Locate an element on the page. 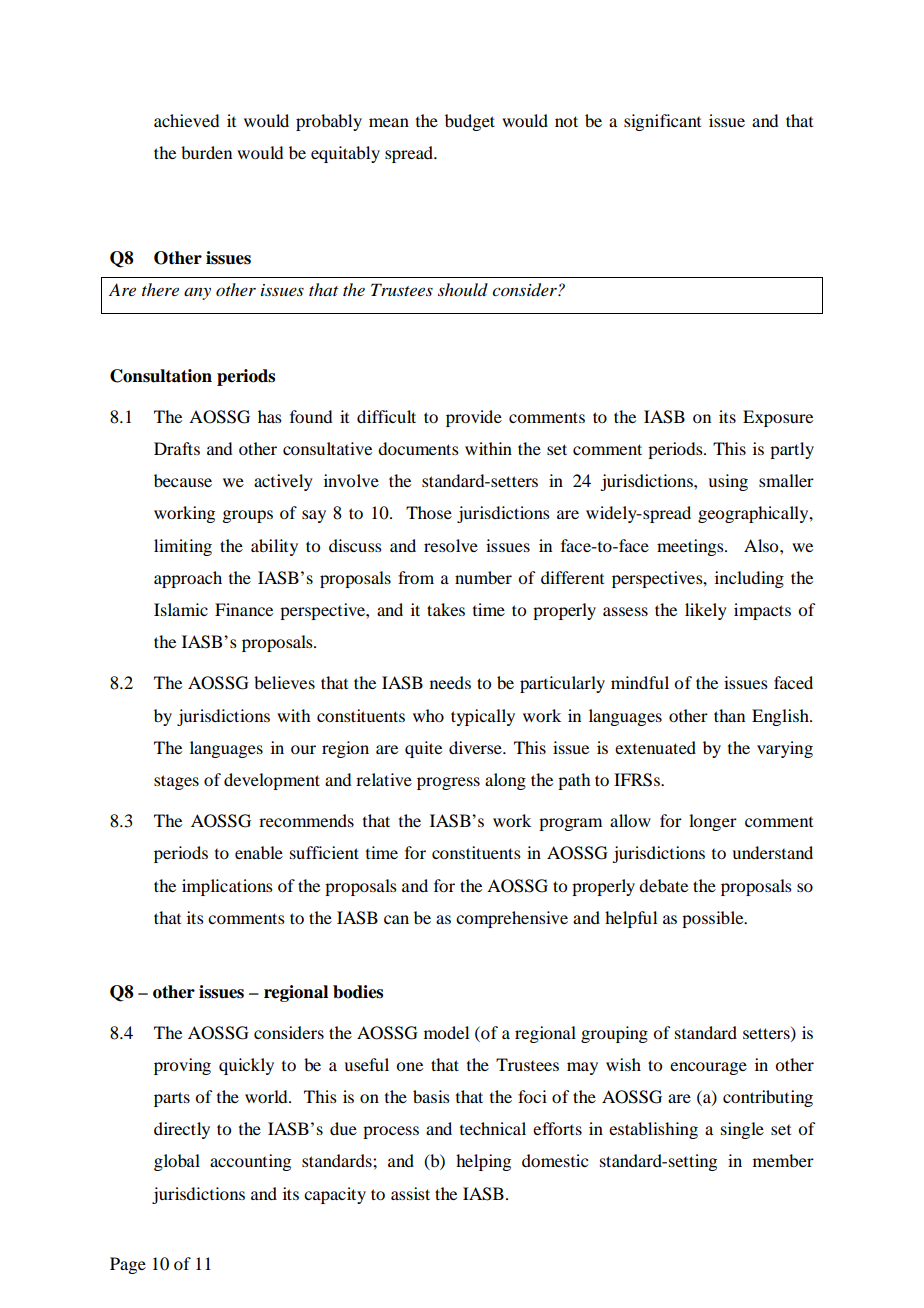  groups is located at coordinates (247, 516).
